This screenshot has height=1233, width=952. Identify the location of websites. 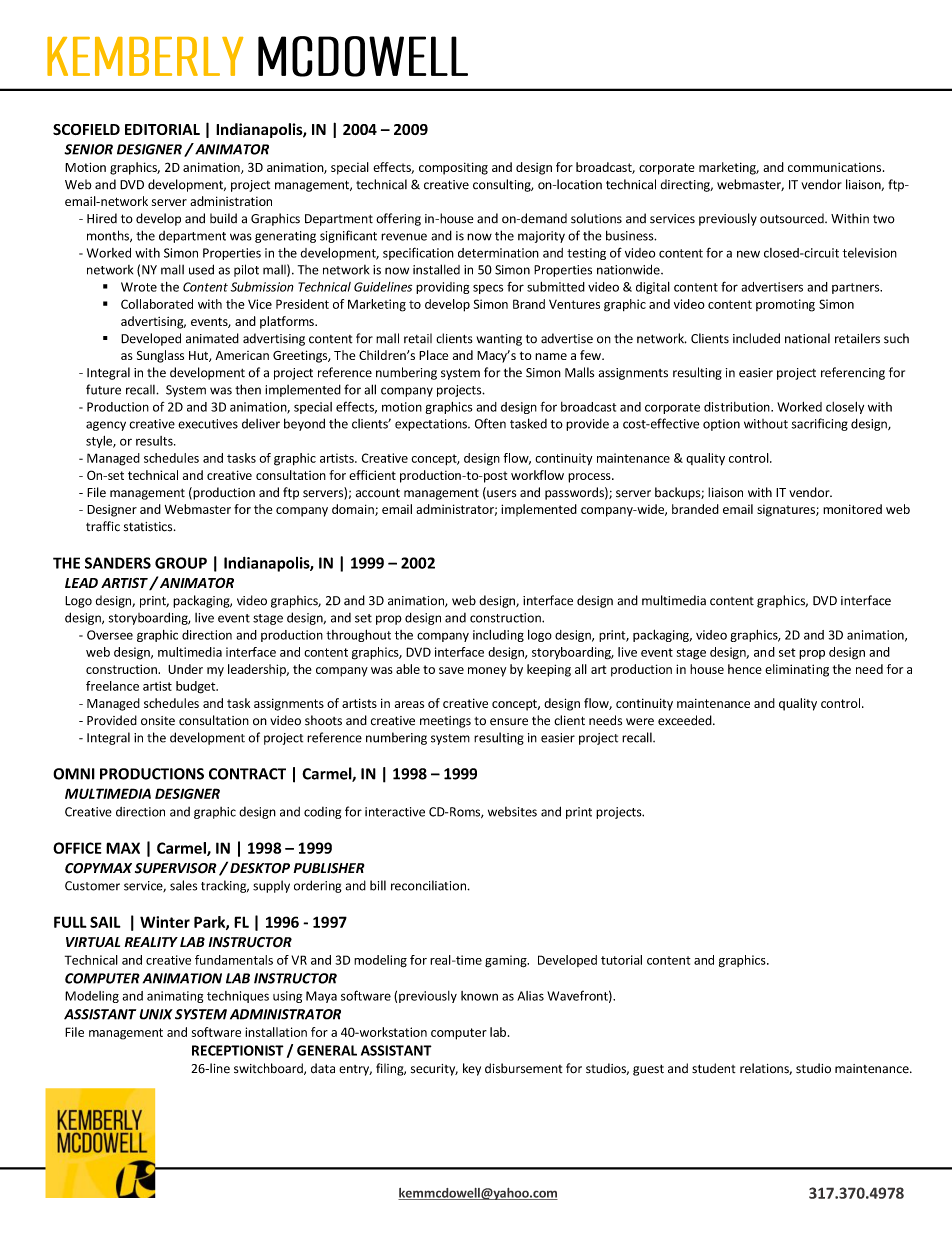
(512, 812).
